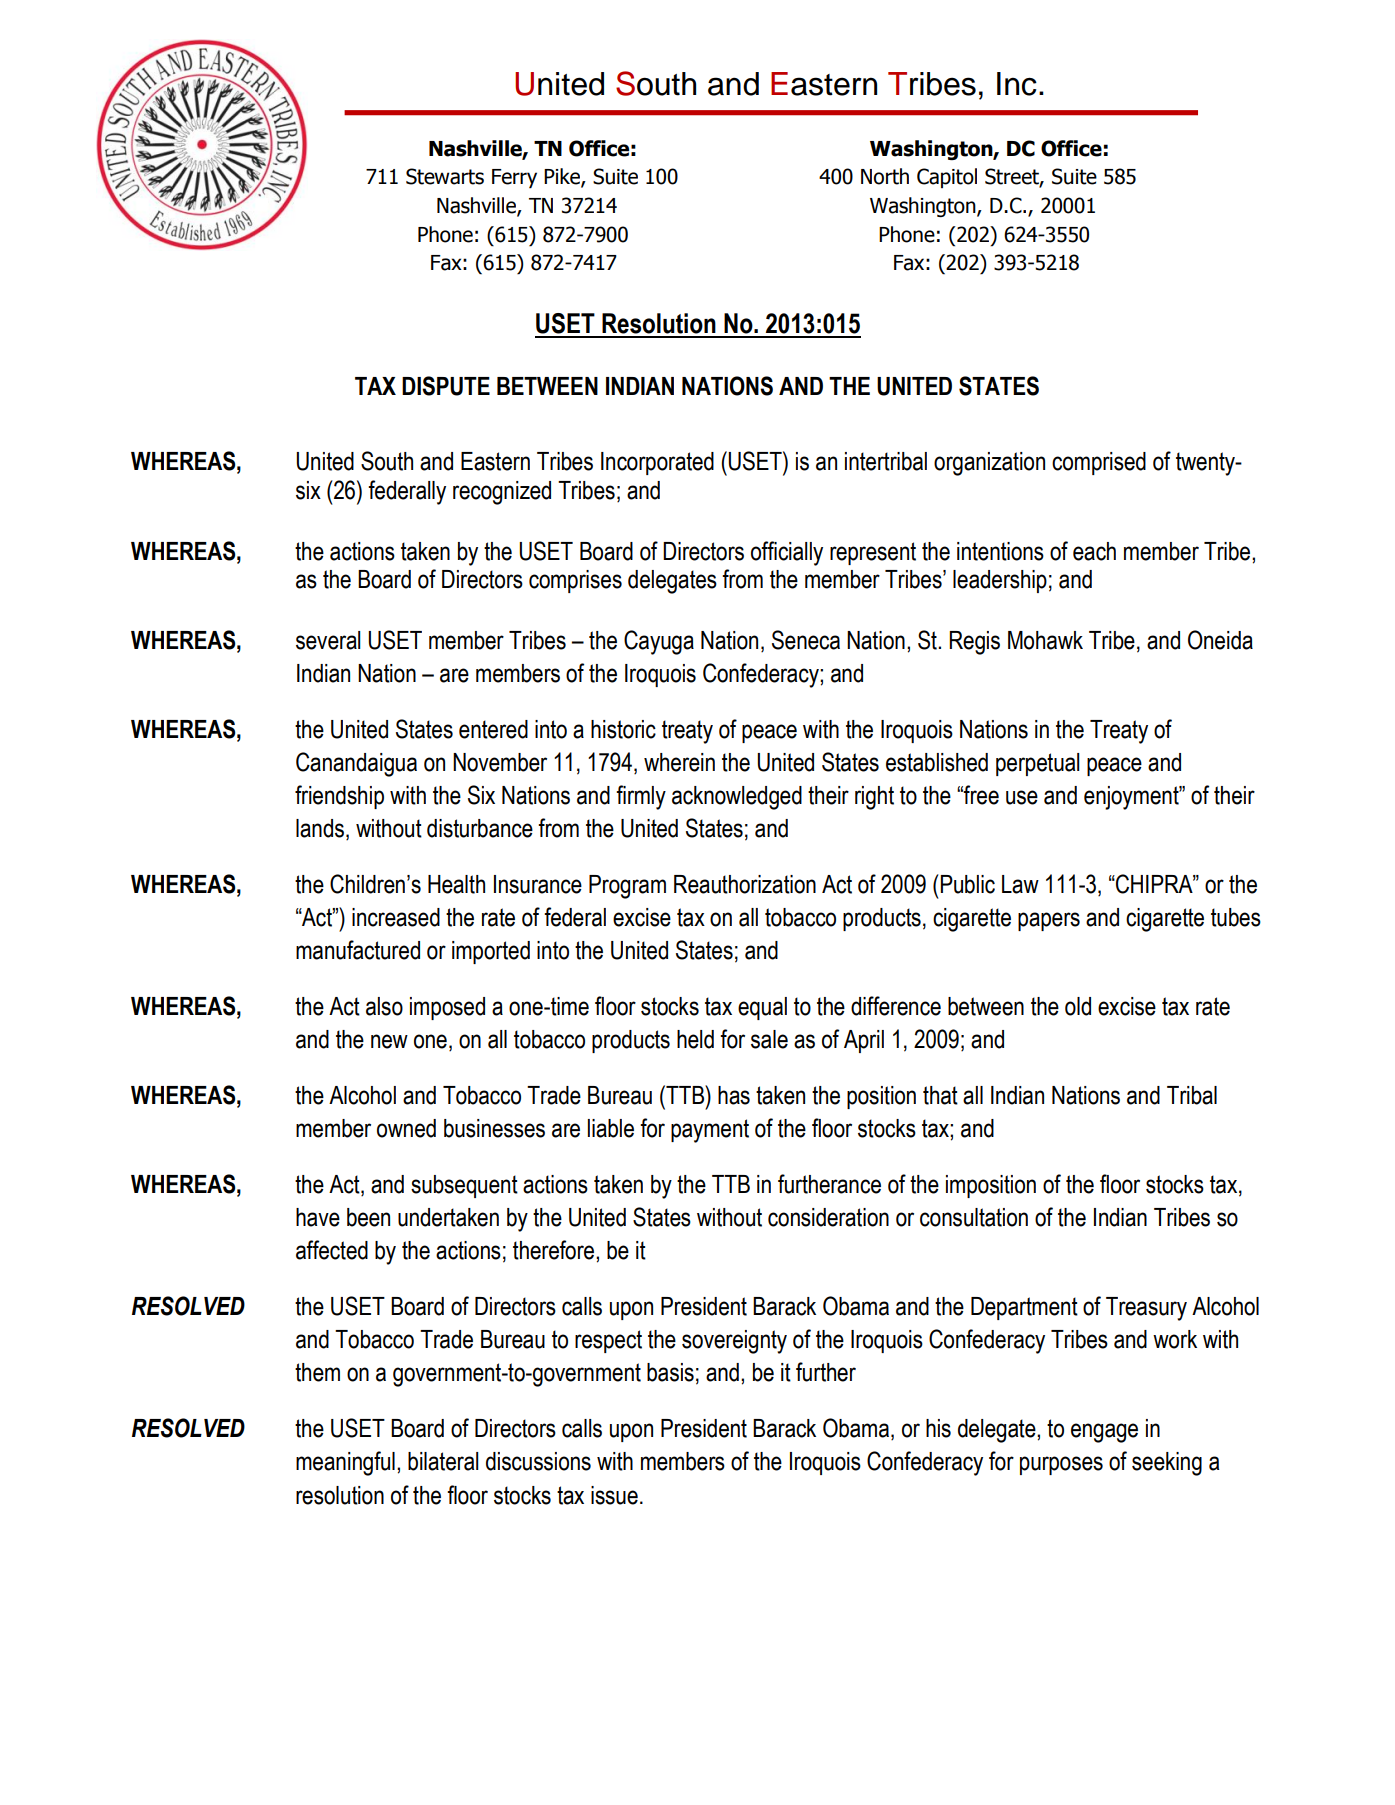 This screenshot has height=1805, width=1395. What do you see at coordinates (328, 640) in the screenshot?
I see `several` at bounding box center [328, 640].
